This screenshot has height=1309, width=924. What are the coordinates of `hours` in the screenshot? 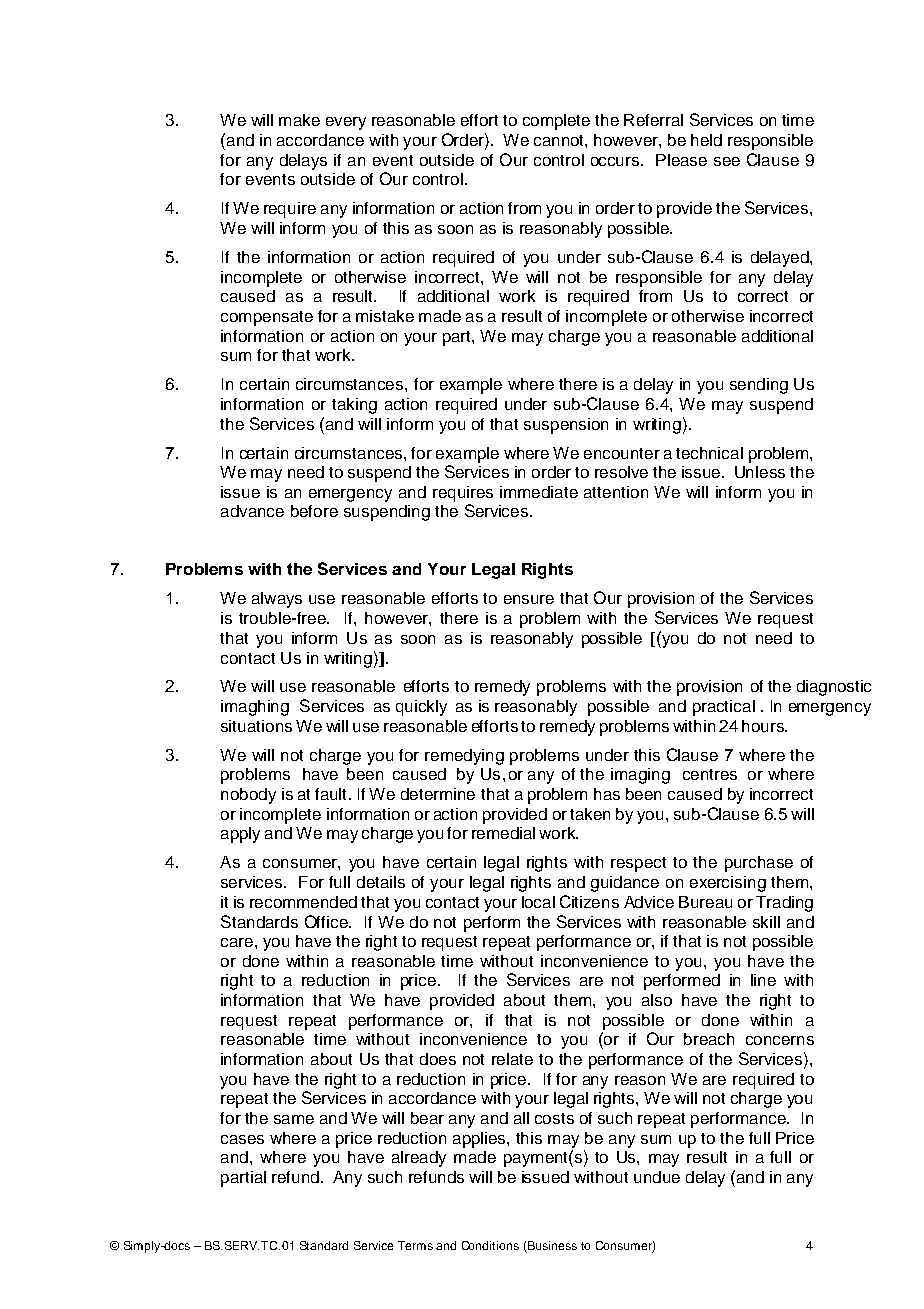 It's located at (764, 726).
